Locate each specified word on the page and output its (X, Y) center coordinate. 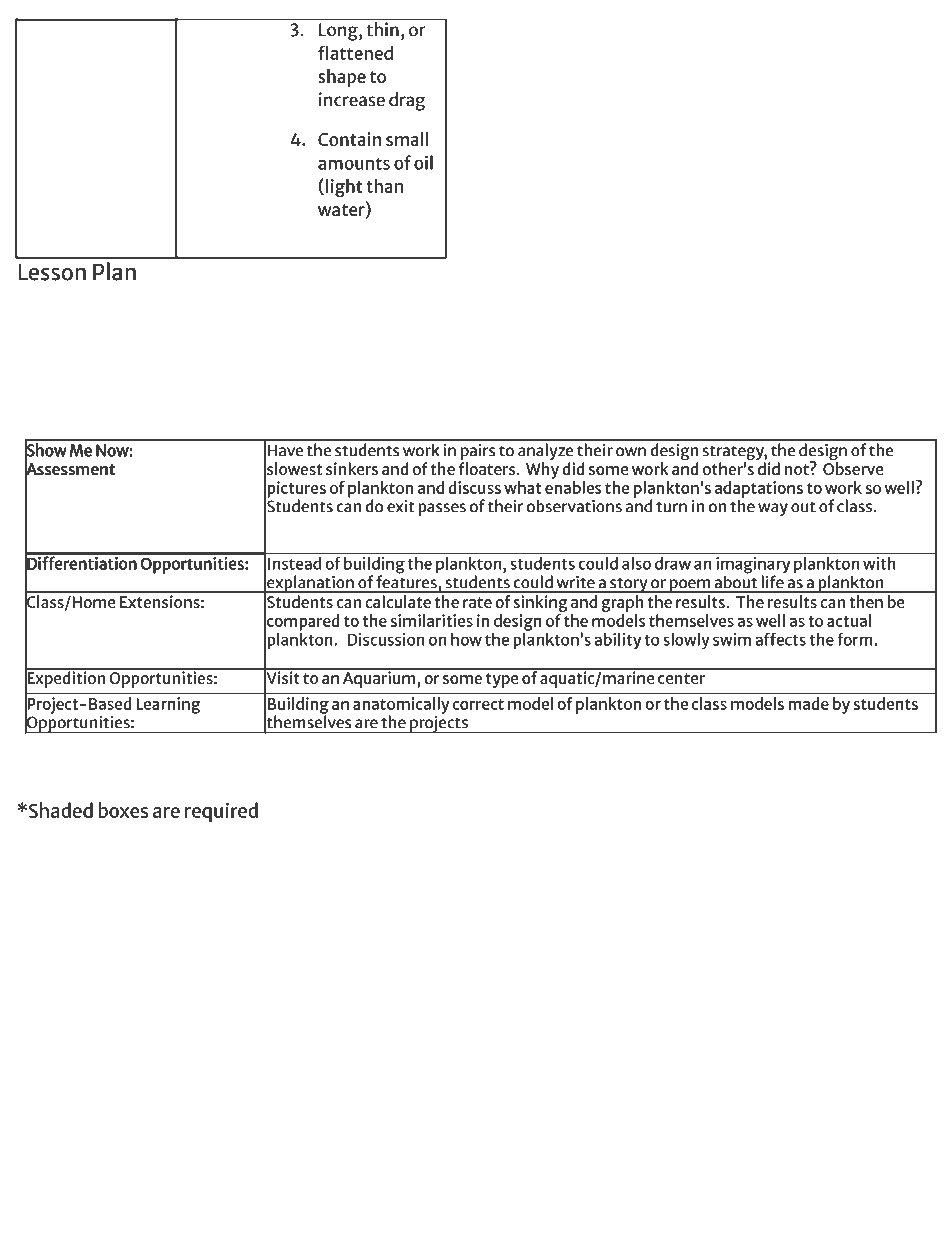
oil (423, 162)
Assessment (70, 469)
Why (542, 470)
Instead (294, 563)
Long (339, 32)
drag (407, 101)
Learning (168, 705)
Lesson (52, 272)
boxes (123, 810)
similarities (432, 620)
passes (442, 509)
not (798, 468)
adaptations (759, 490)
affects (780, 639)
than (384, 186)
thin (382, 29)
